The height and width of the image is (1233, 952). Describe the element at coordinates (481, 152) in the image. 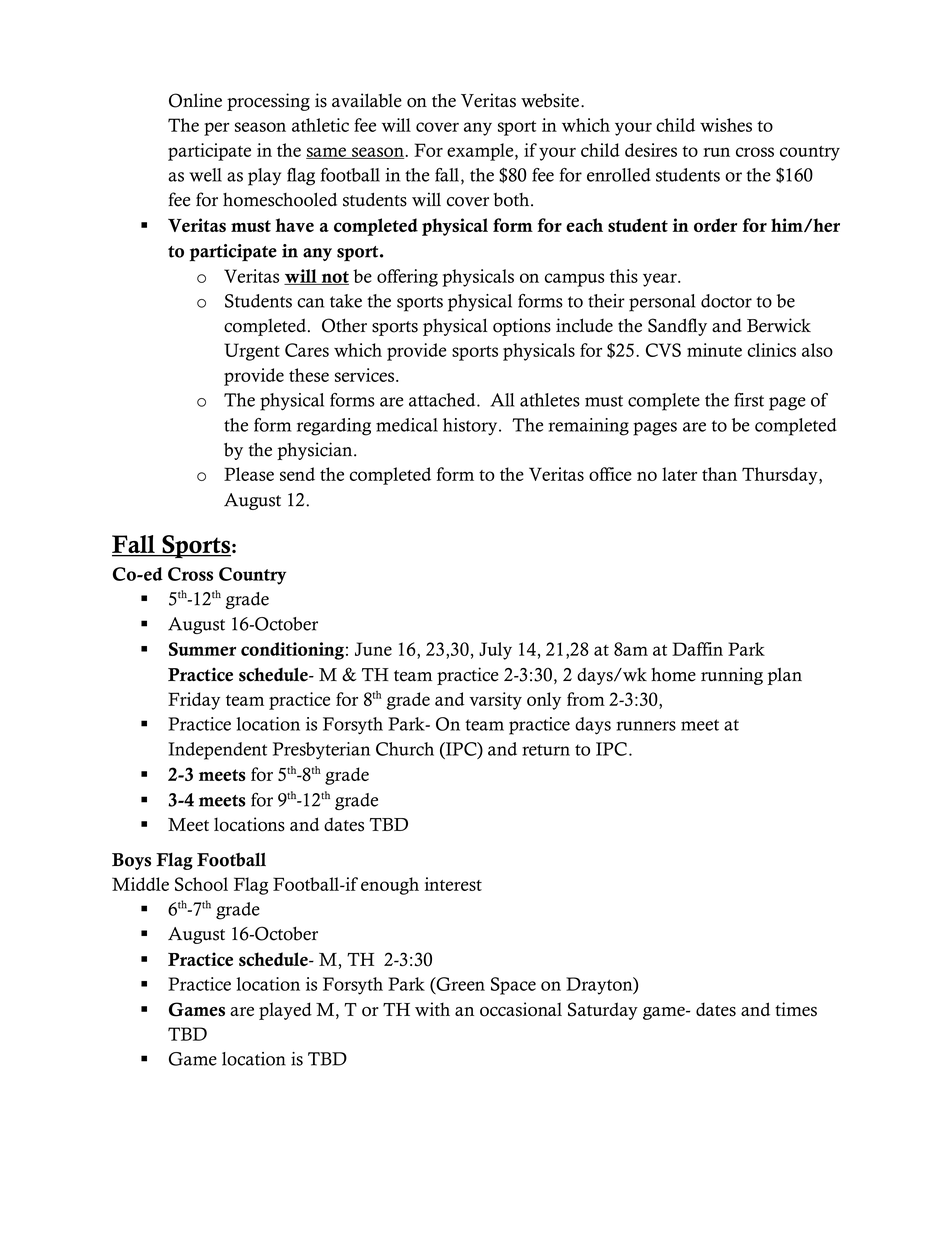

I see `example` at that location.
